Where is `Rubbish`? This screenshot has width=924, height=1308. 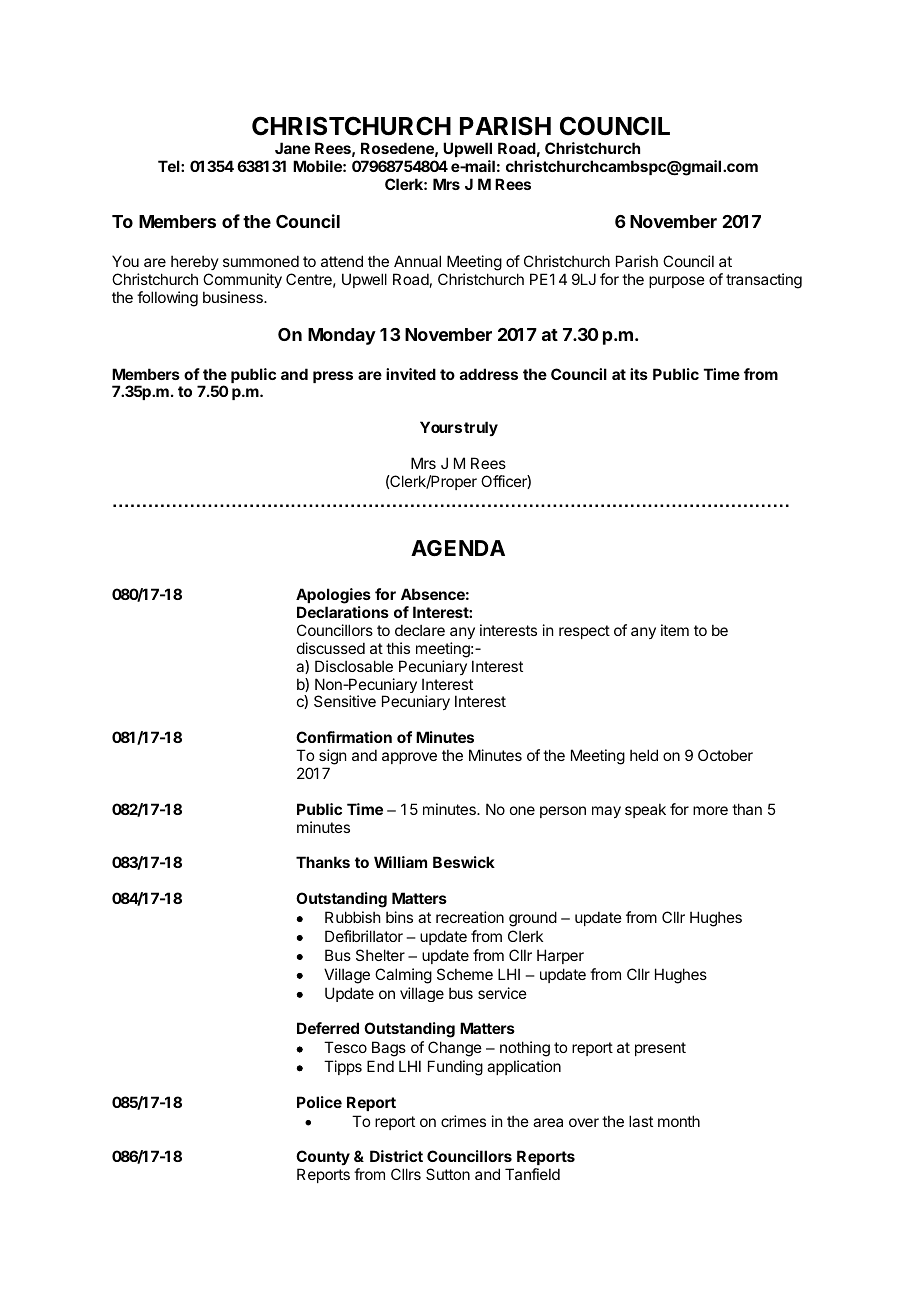
Rubbish is located at coordinates (353, 917).
